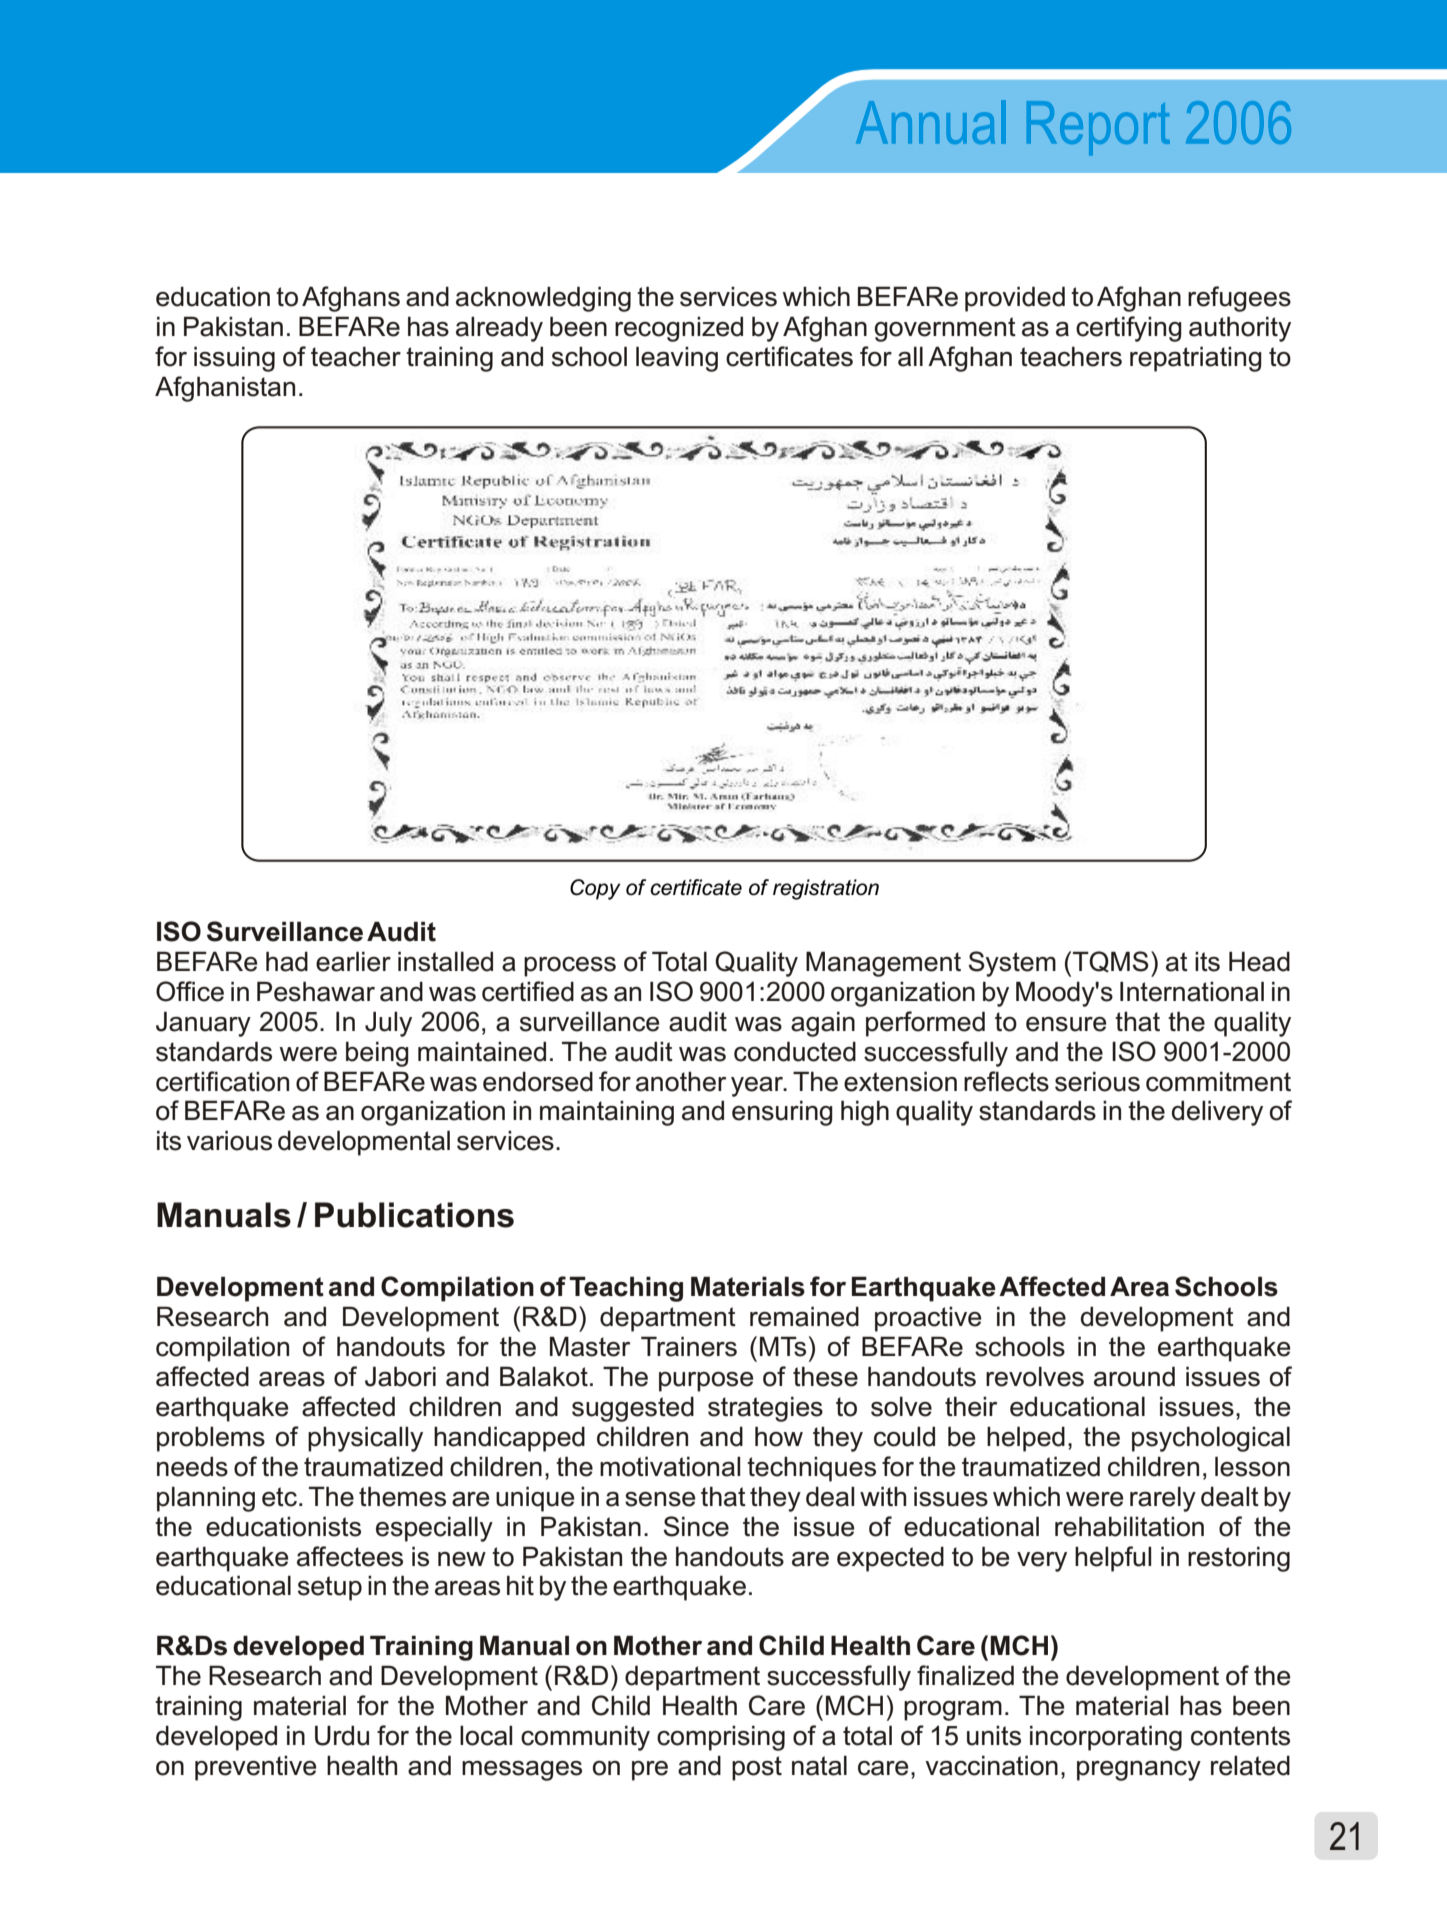 The width and height of the screenshot is (1447, 1929). I want to click on Urdu, so click(342, 1735).
